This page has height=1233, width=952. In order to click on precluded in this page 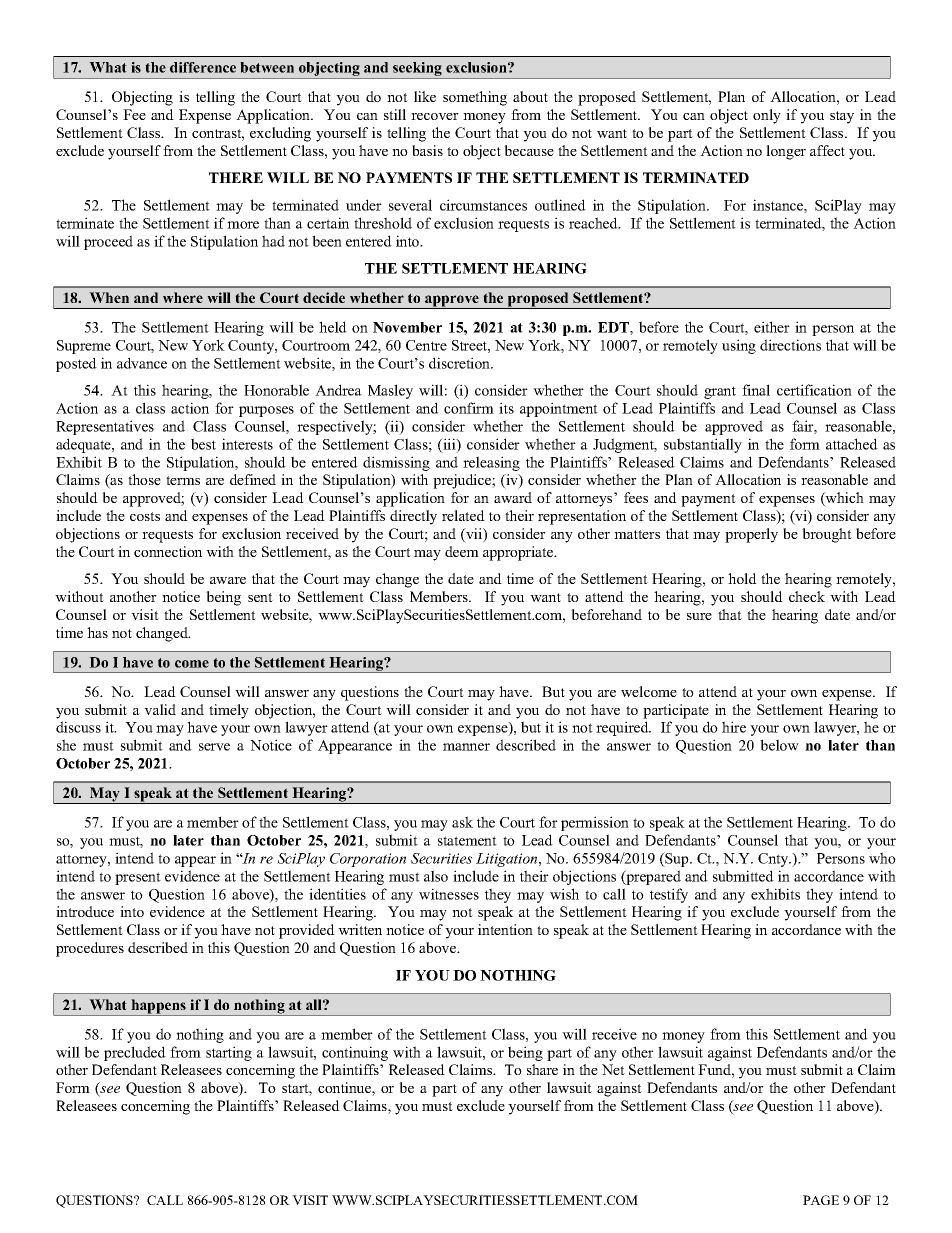, I will do `click(135, 1053)`.
